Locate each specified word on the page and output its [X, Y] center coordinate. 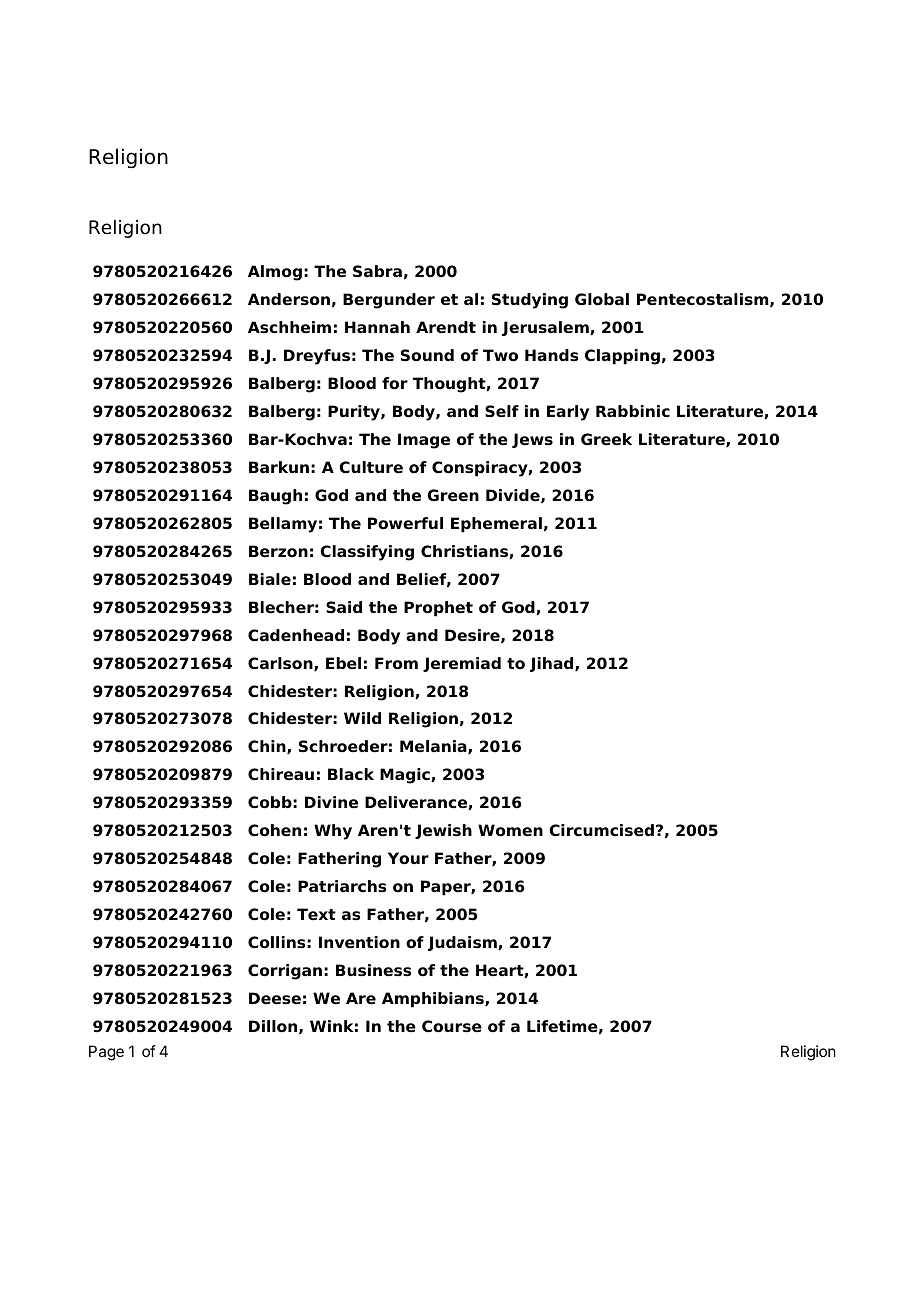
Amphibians [434, 1000]
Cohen [274, 830]
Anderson [289, 299]
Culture [371, 467]
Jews [532, 440]
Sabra [377, 271]
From [396, 663]
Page [106, 1053]
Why [333, 832]
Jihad [553, 664]
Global [602, 299]
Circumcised [601, 830]
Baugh [275, 497]
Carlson [281, 664]
